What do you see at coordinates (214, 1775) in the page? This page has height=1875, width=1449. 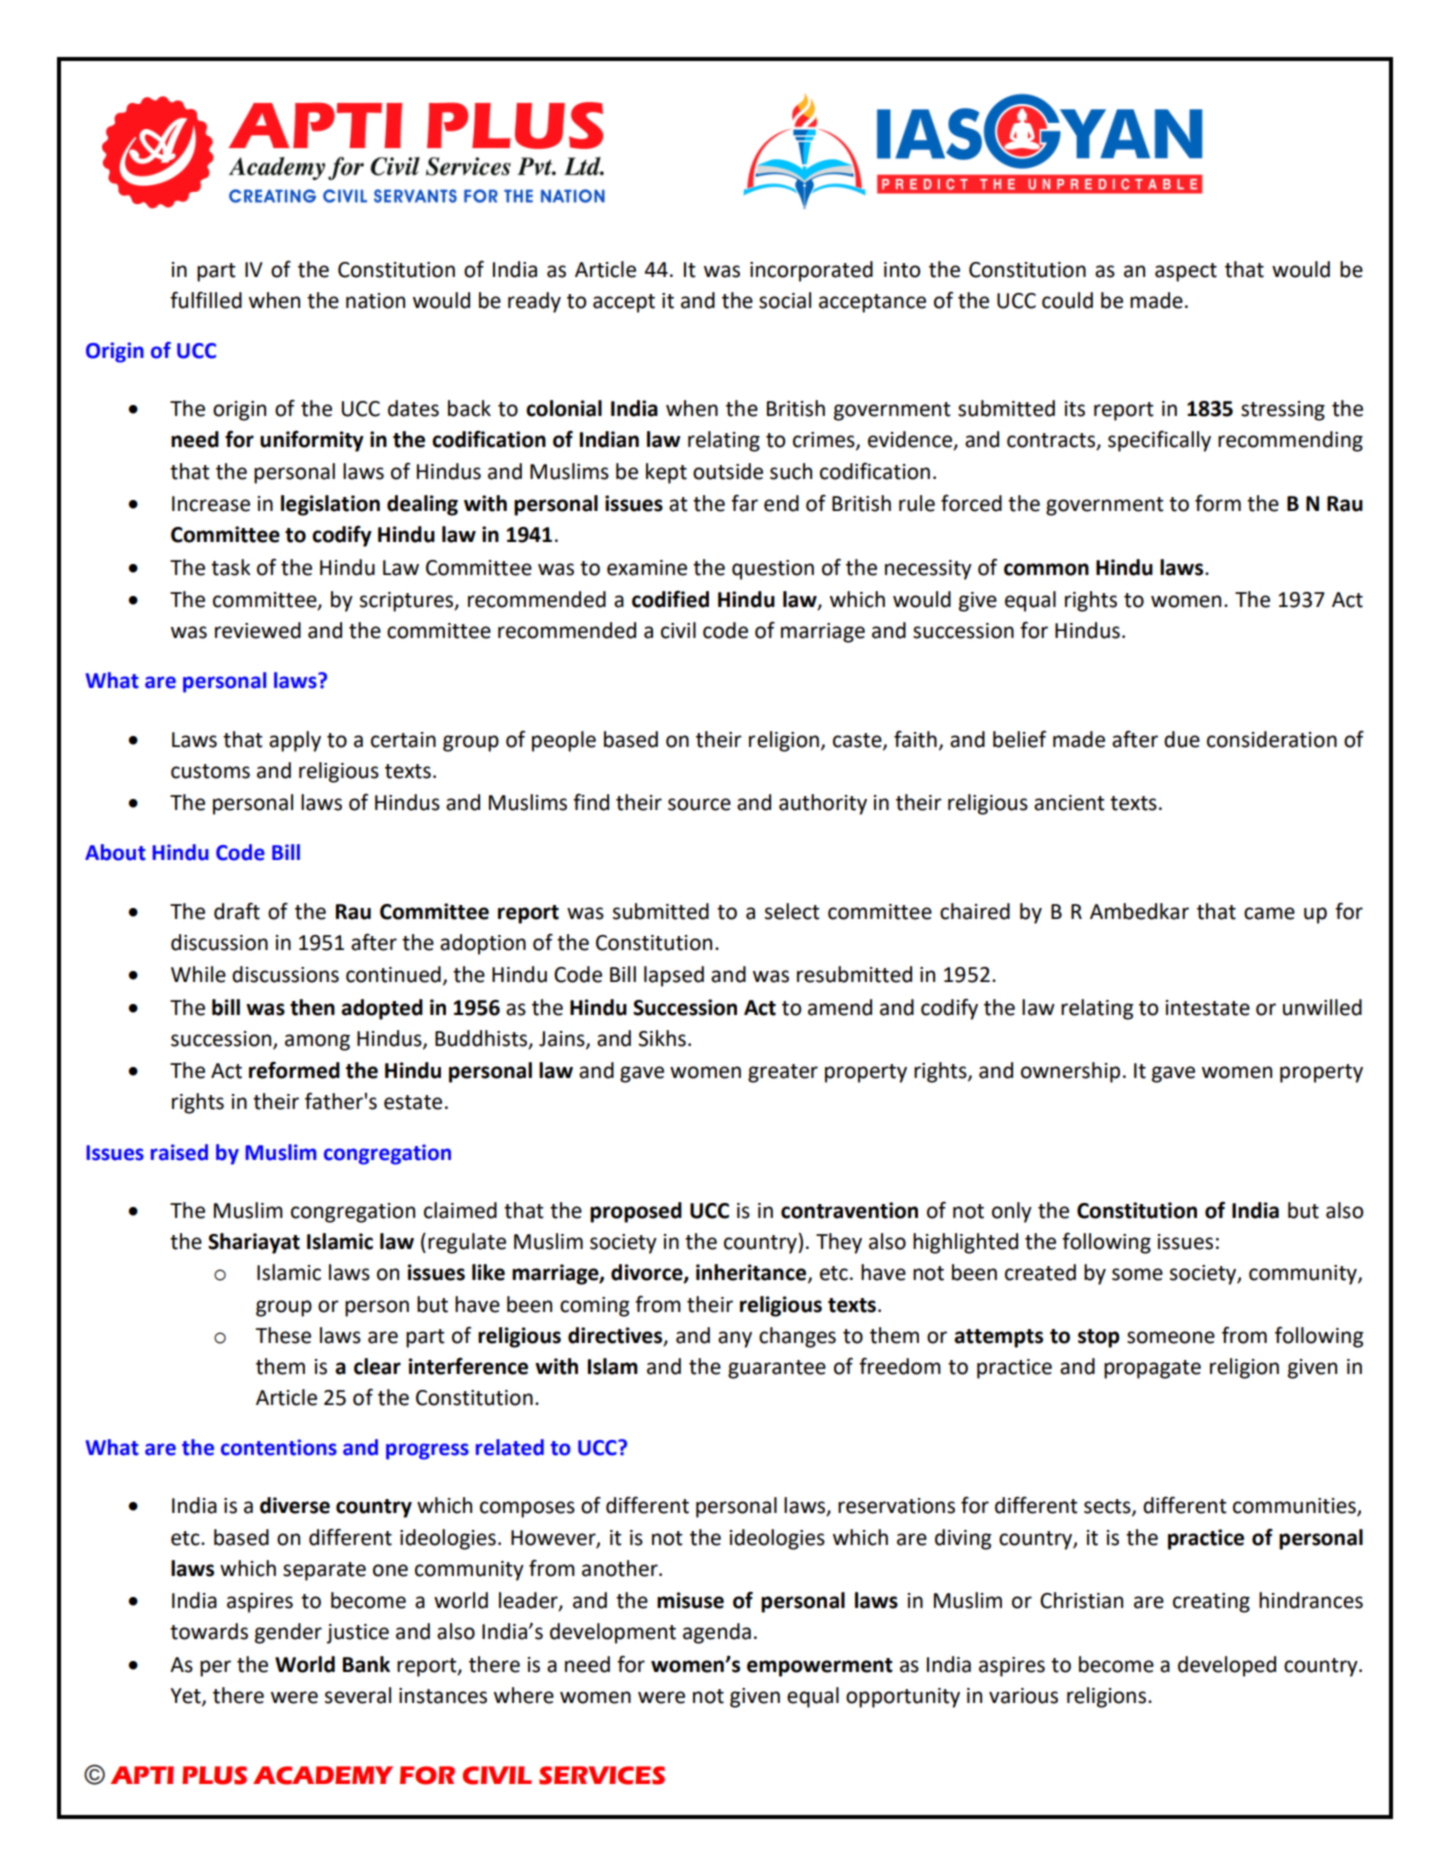 I see `PLUS` at bounding box center [214, 1775].
